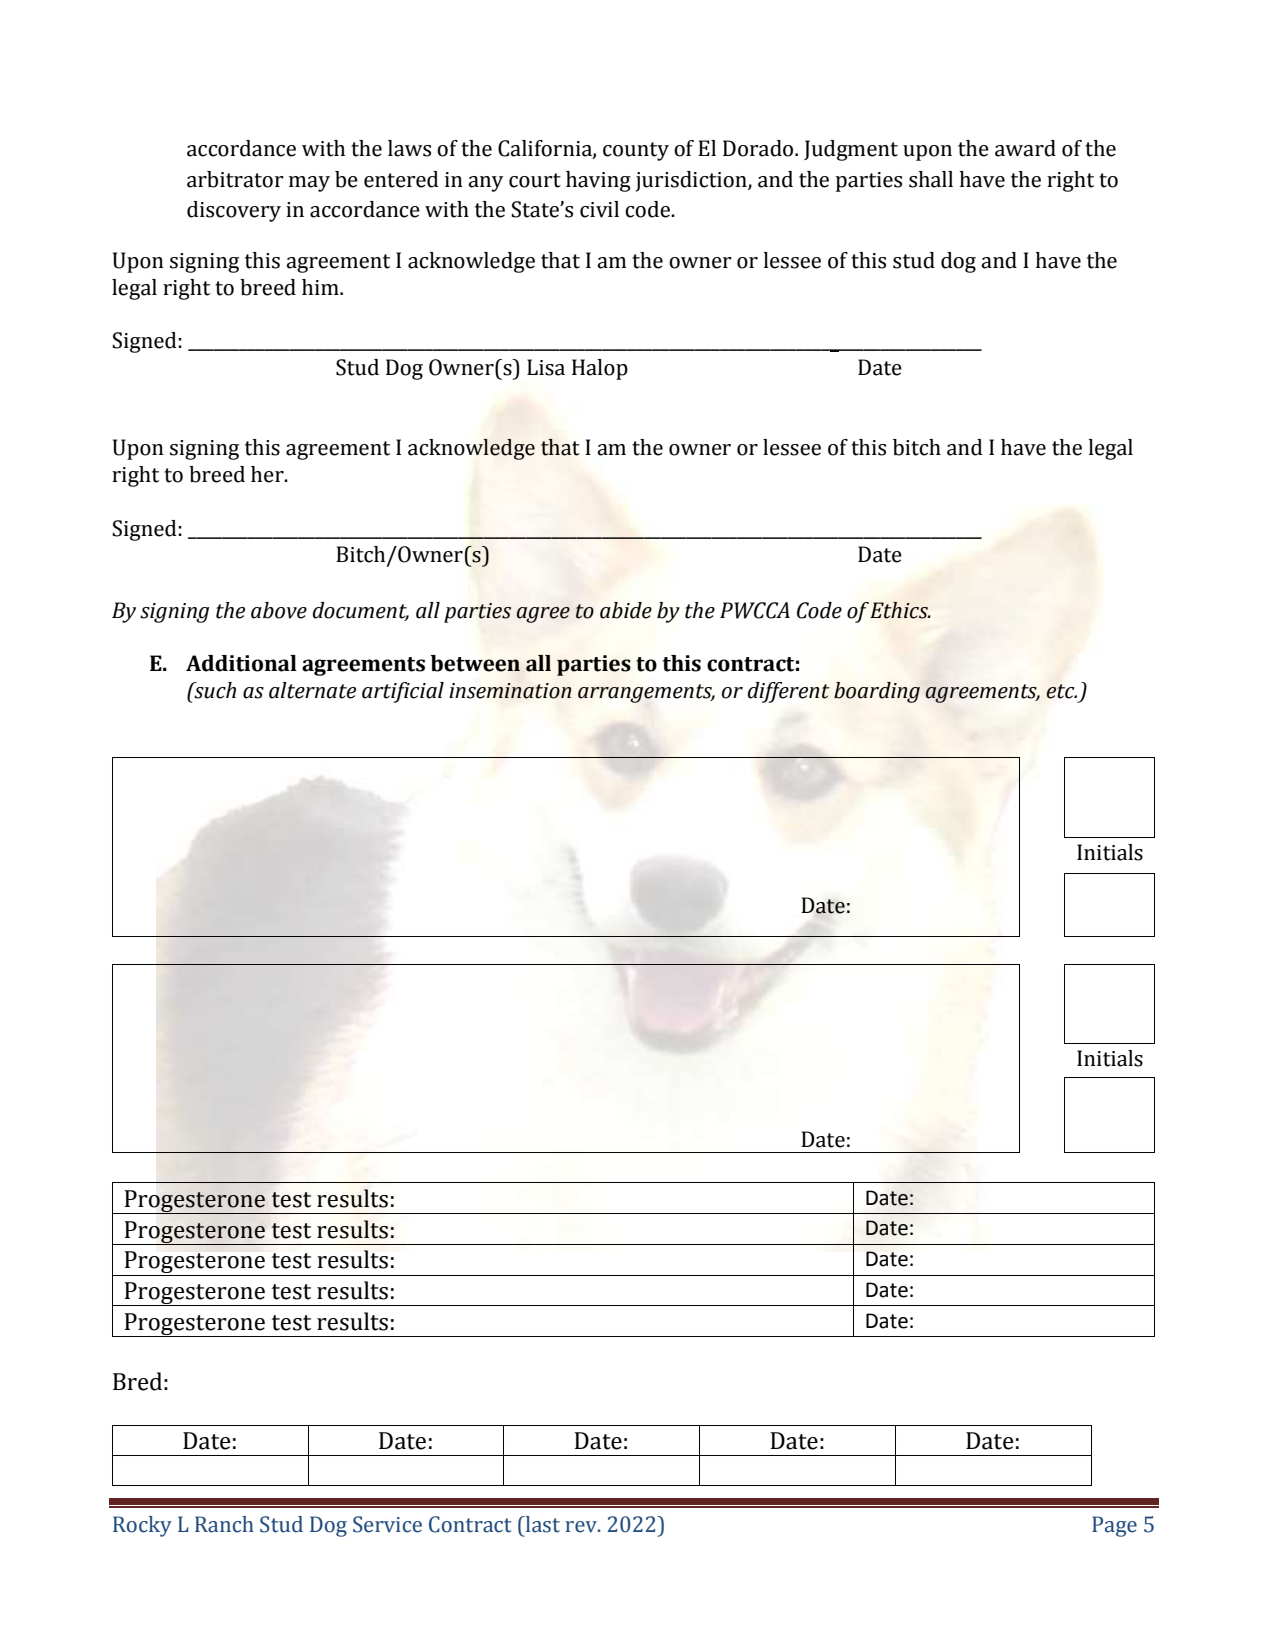  Describe the element at coordinates (1025, 148) in the screenshot. I see `award` at that location.
